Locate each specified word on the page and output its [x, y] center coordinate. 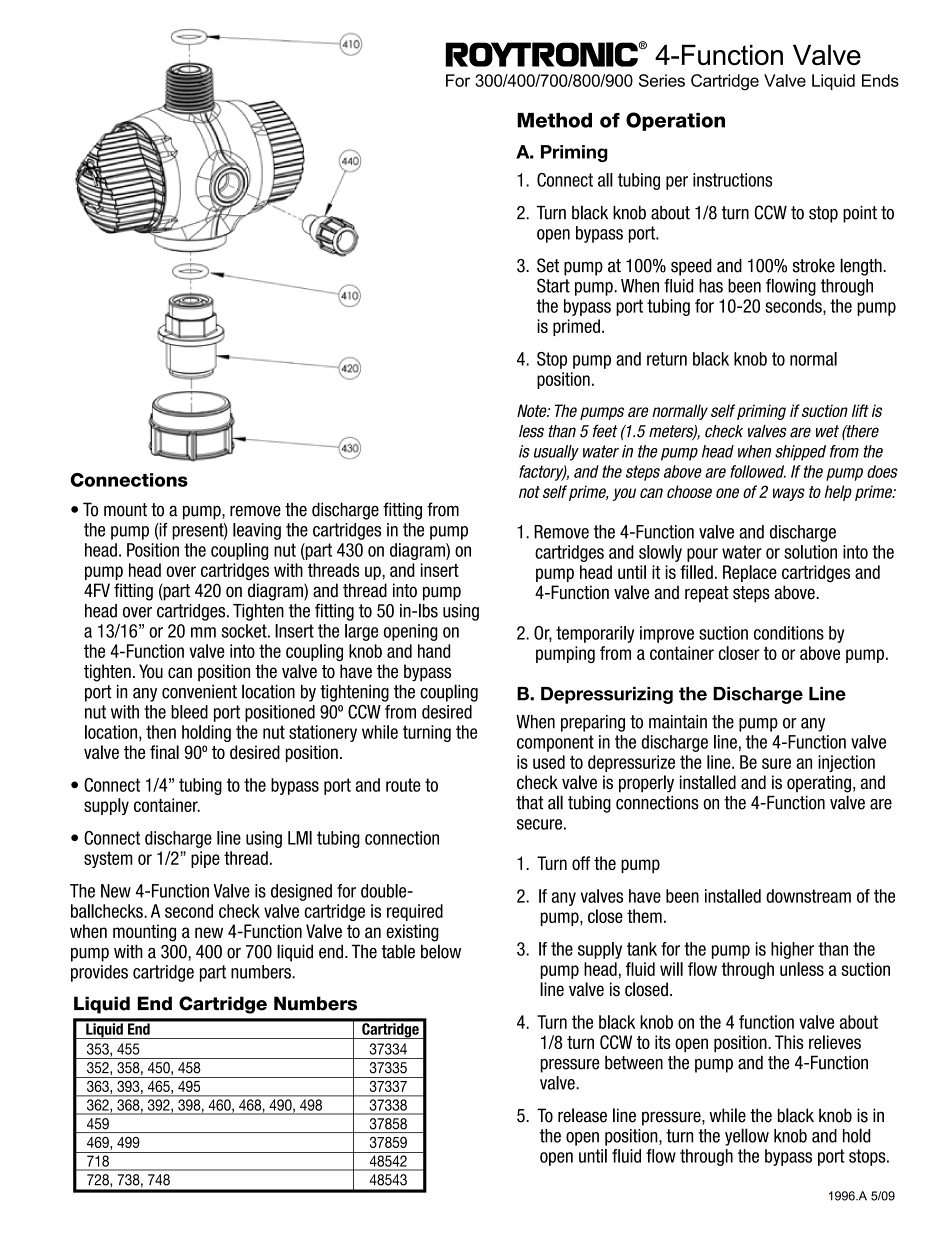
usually [556, 453]
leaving [257, 531]
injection [846, 763]
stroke [814, 265]
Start [553, 285]
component [555, 743]
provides [99, 973]
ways [789, 494]
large [361, 632]
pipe [205, 859]
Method [554, 120]
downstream [808, 896]
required [415, 912]
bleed [189, 712]
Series [662, 80]
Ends [880, 80]
